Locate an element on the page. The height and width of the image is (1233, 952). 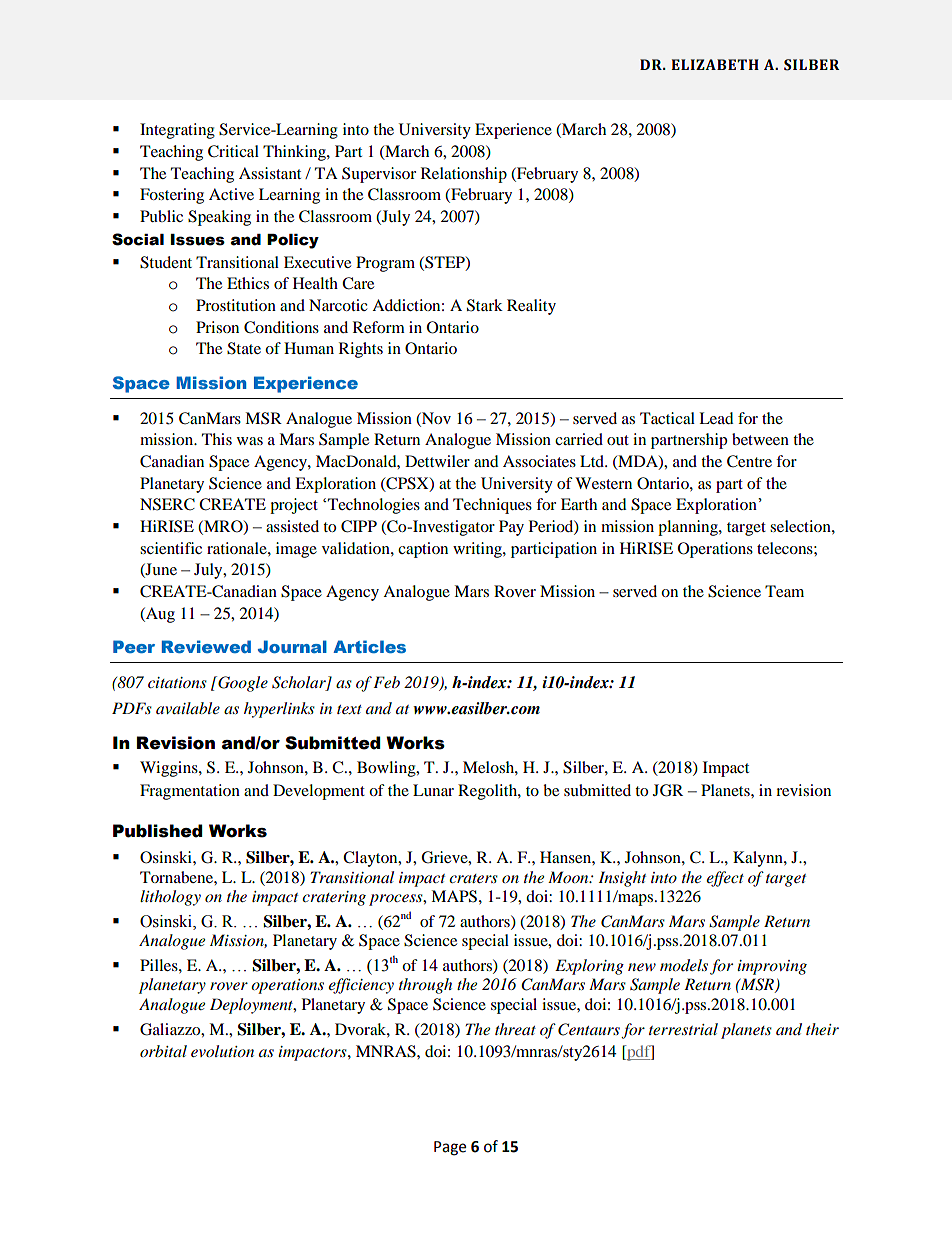
evolution is located at coordinates (222, 1051).
